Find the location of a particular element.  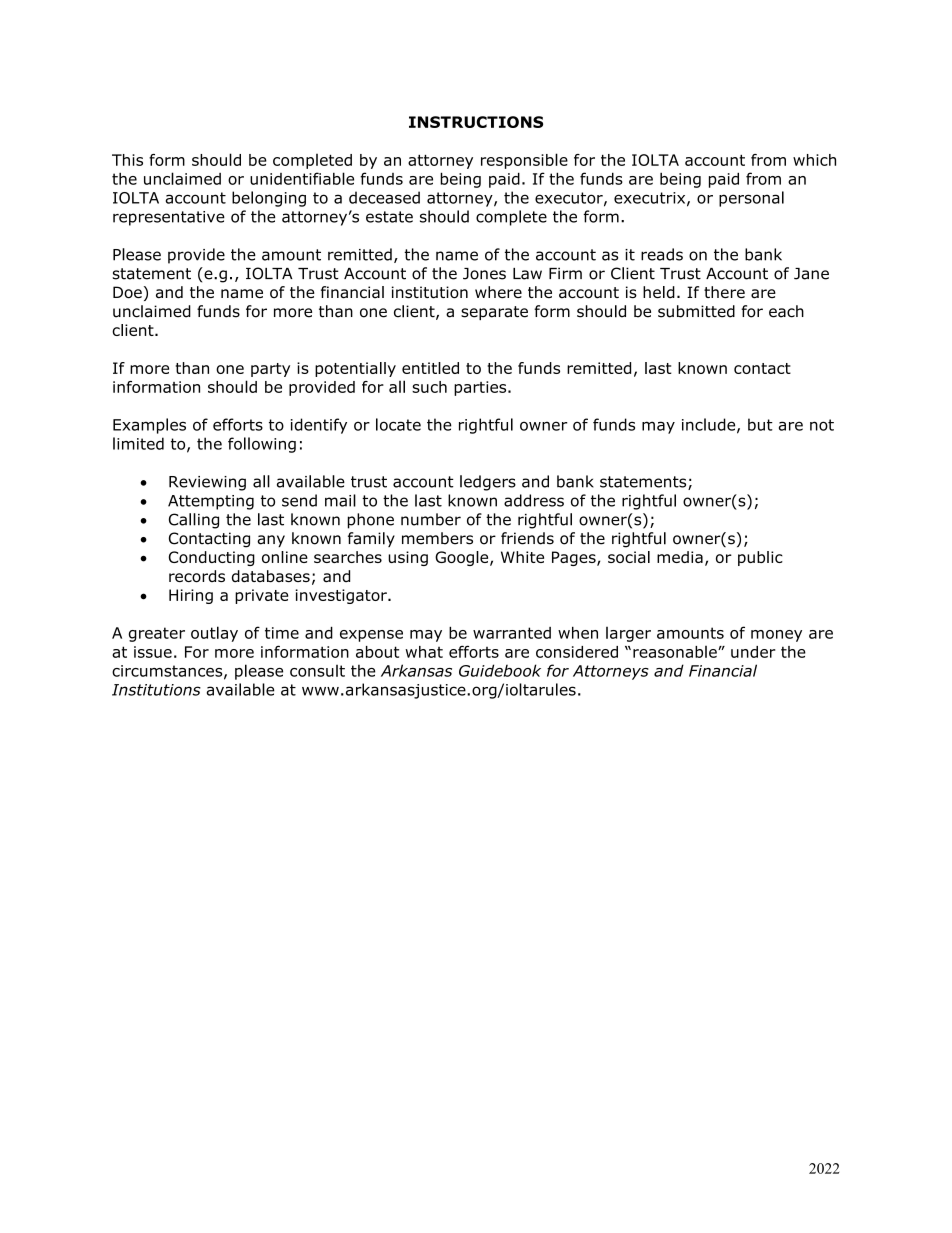

This is located at coordinates (127, 160).
